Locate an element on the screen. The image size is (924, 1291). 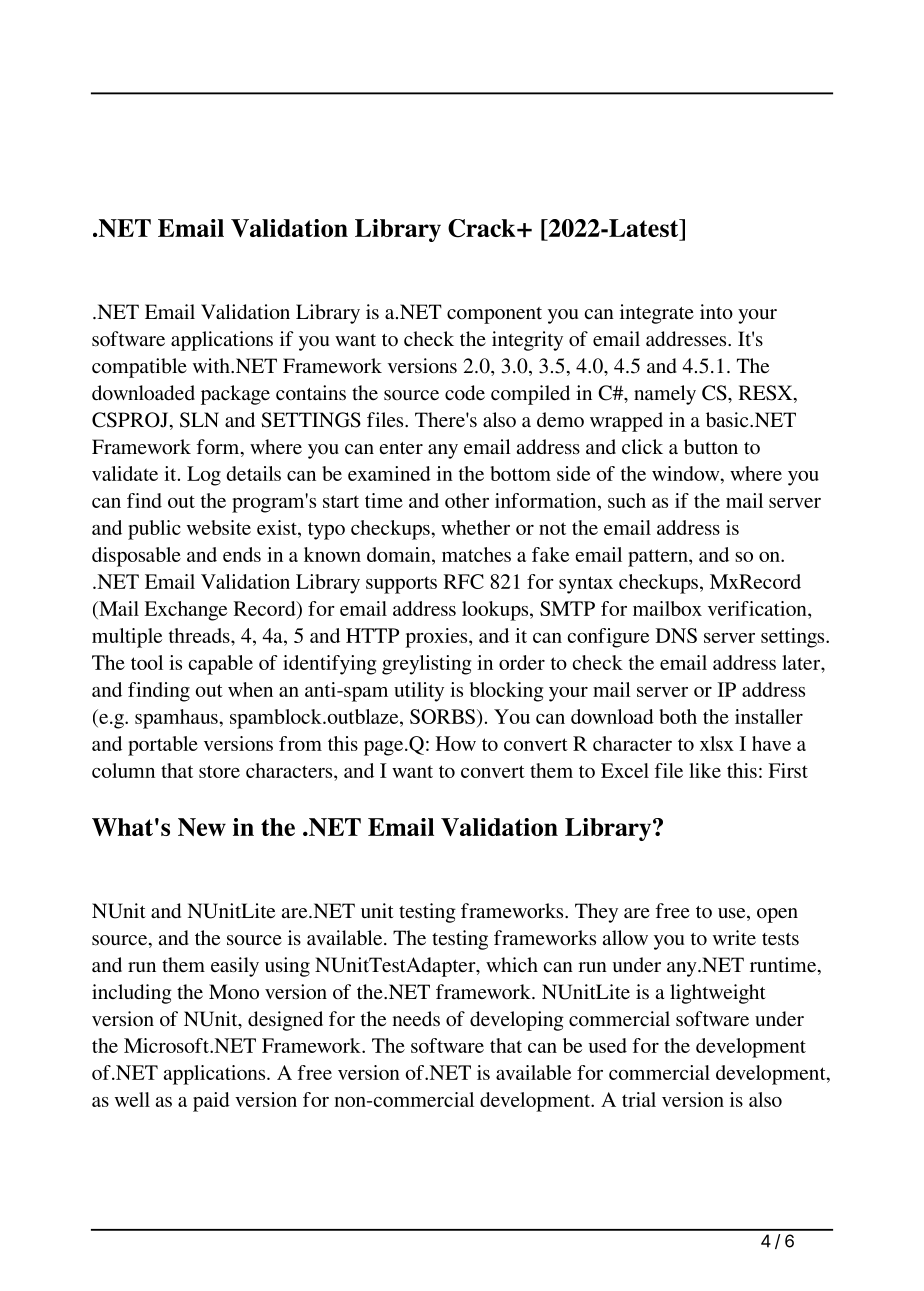
needs is located at coordinates (416, 1018).
